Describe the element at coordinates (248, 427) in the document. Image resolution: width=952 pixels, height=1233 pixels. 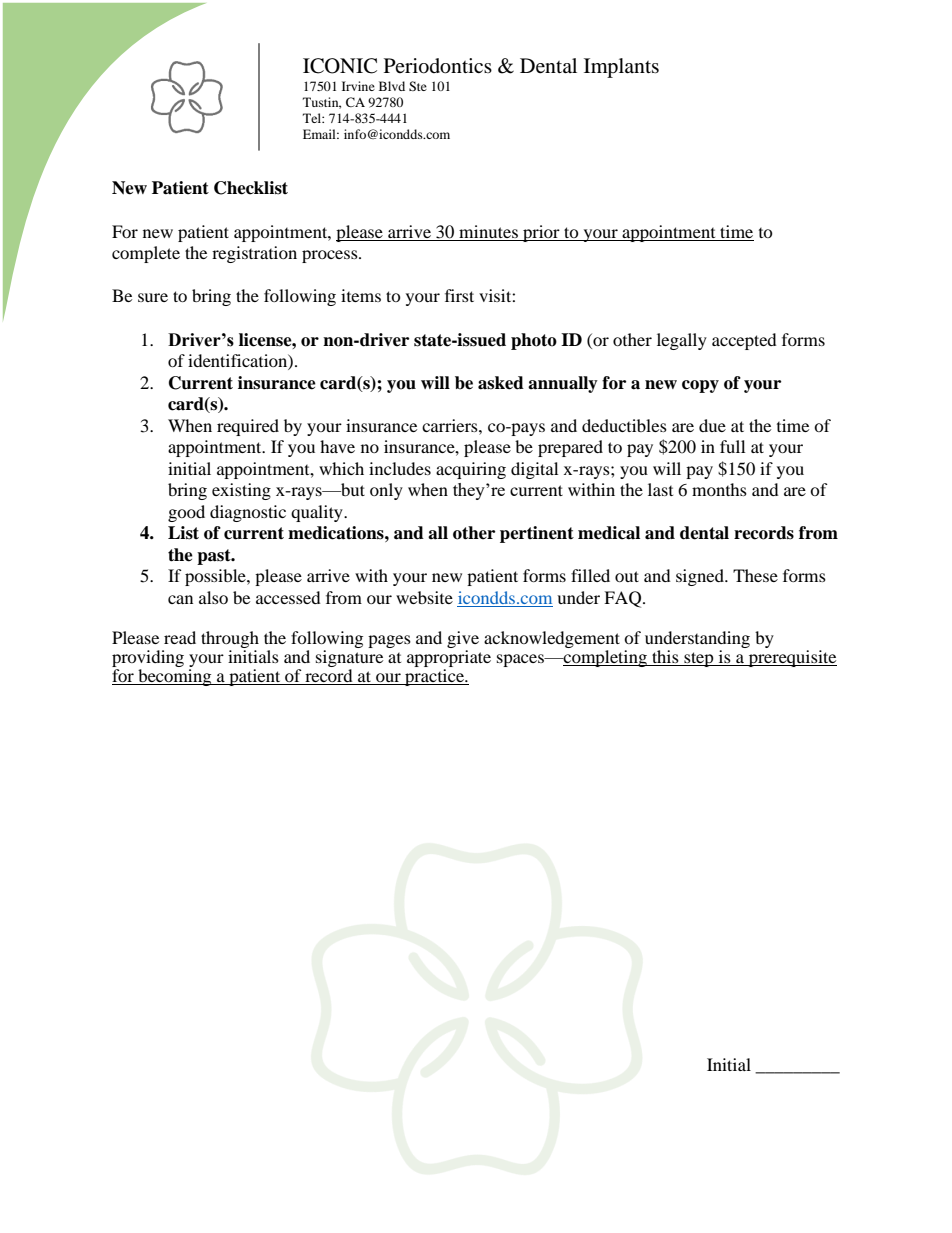
I see `required` at that location.
